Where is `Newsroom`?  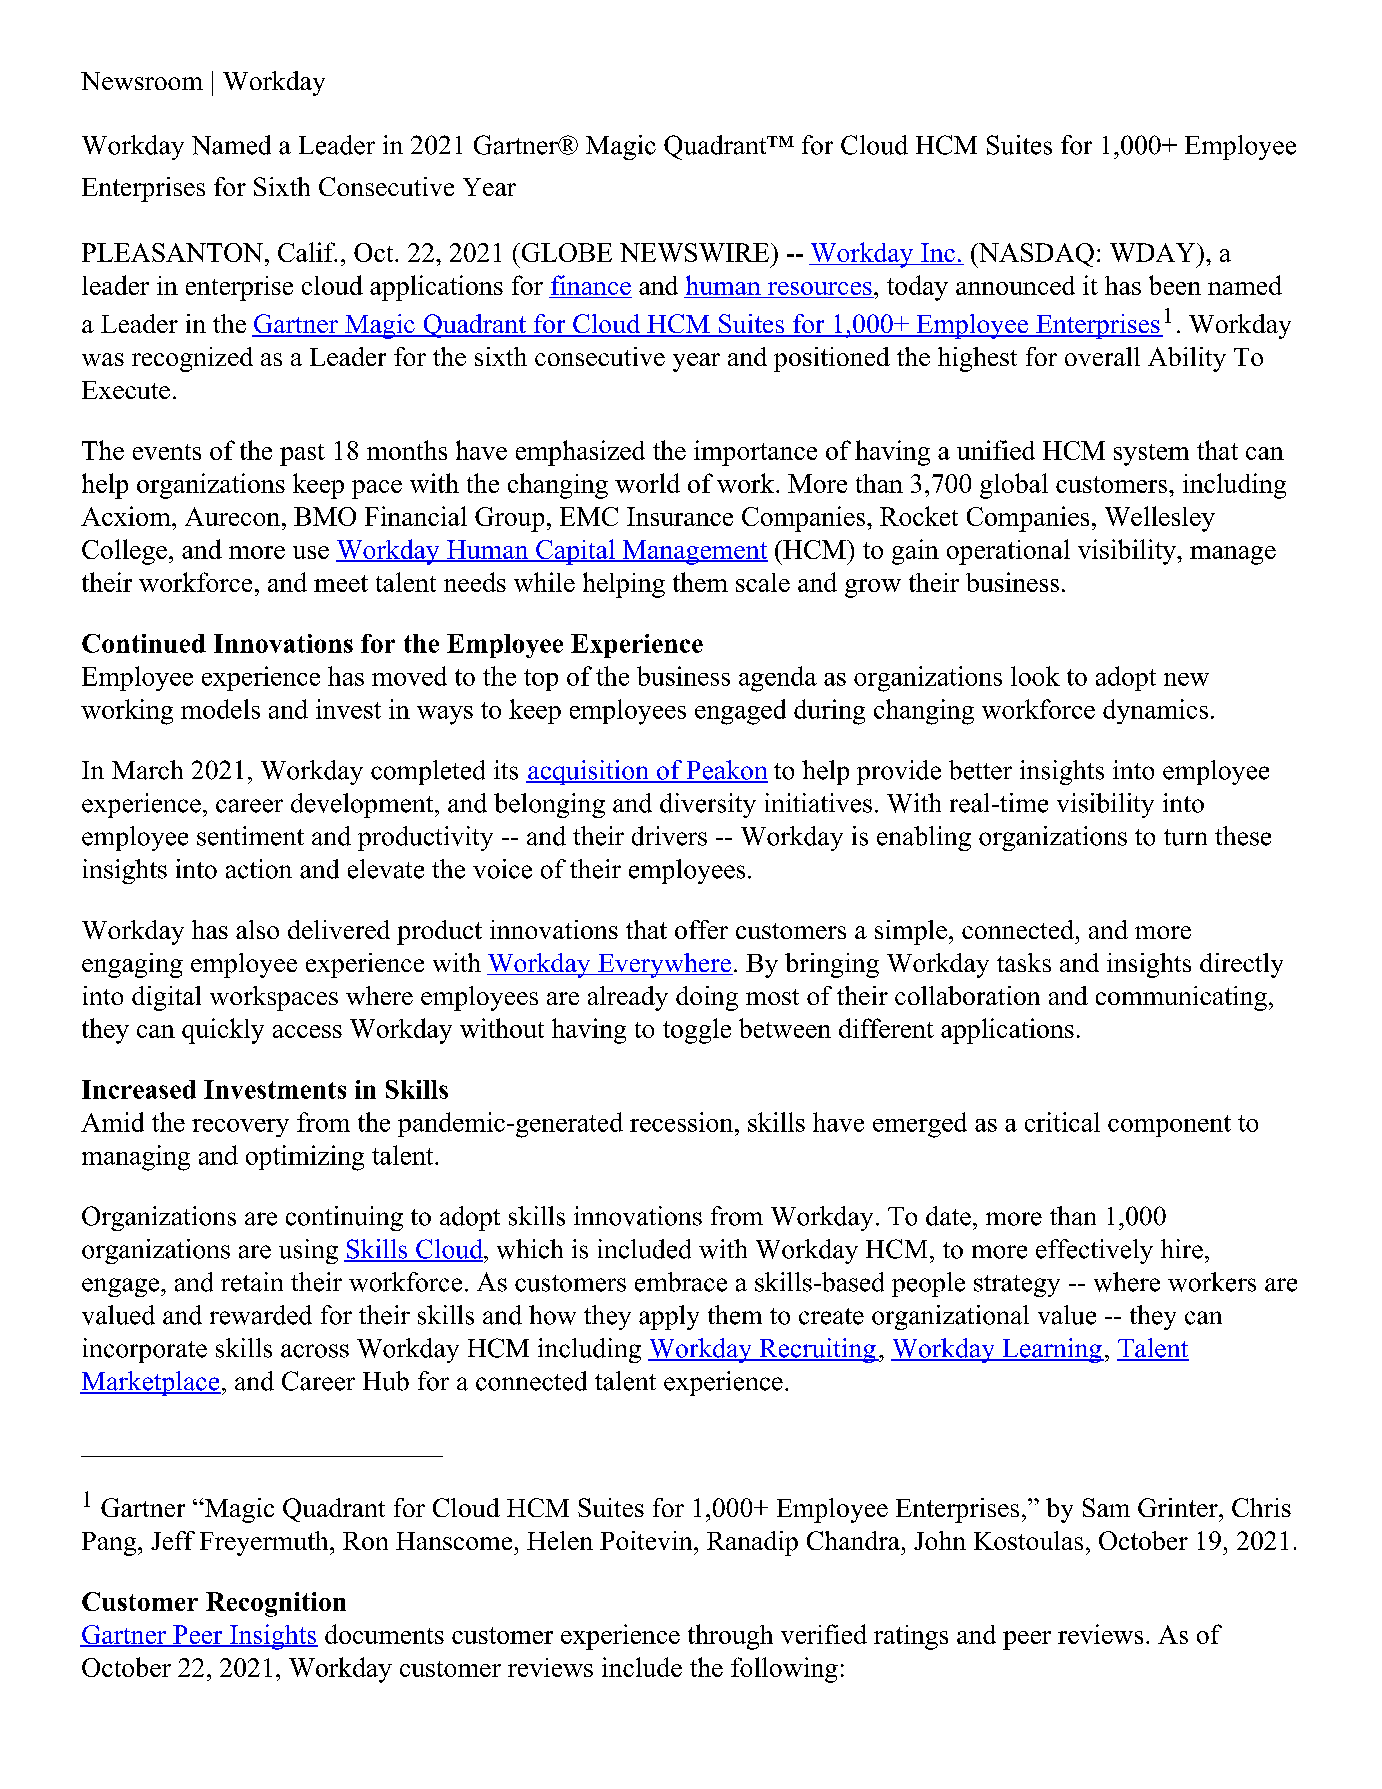
Newsroom is located at coordinates (142, 81).
